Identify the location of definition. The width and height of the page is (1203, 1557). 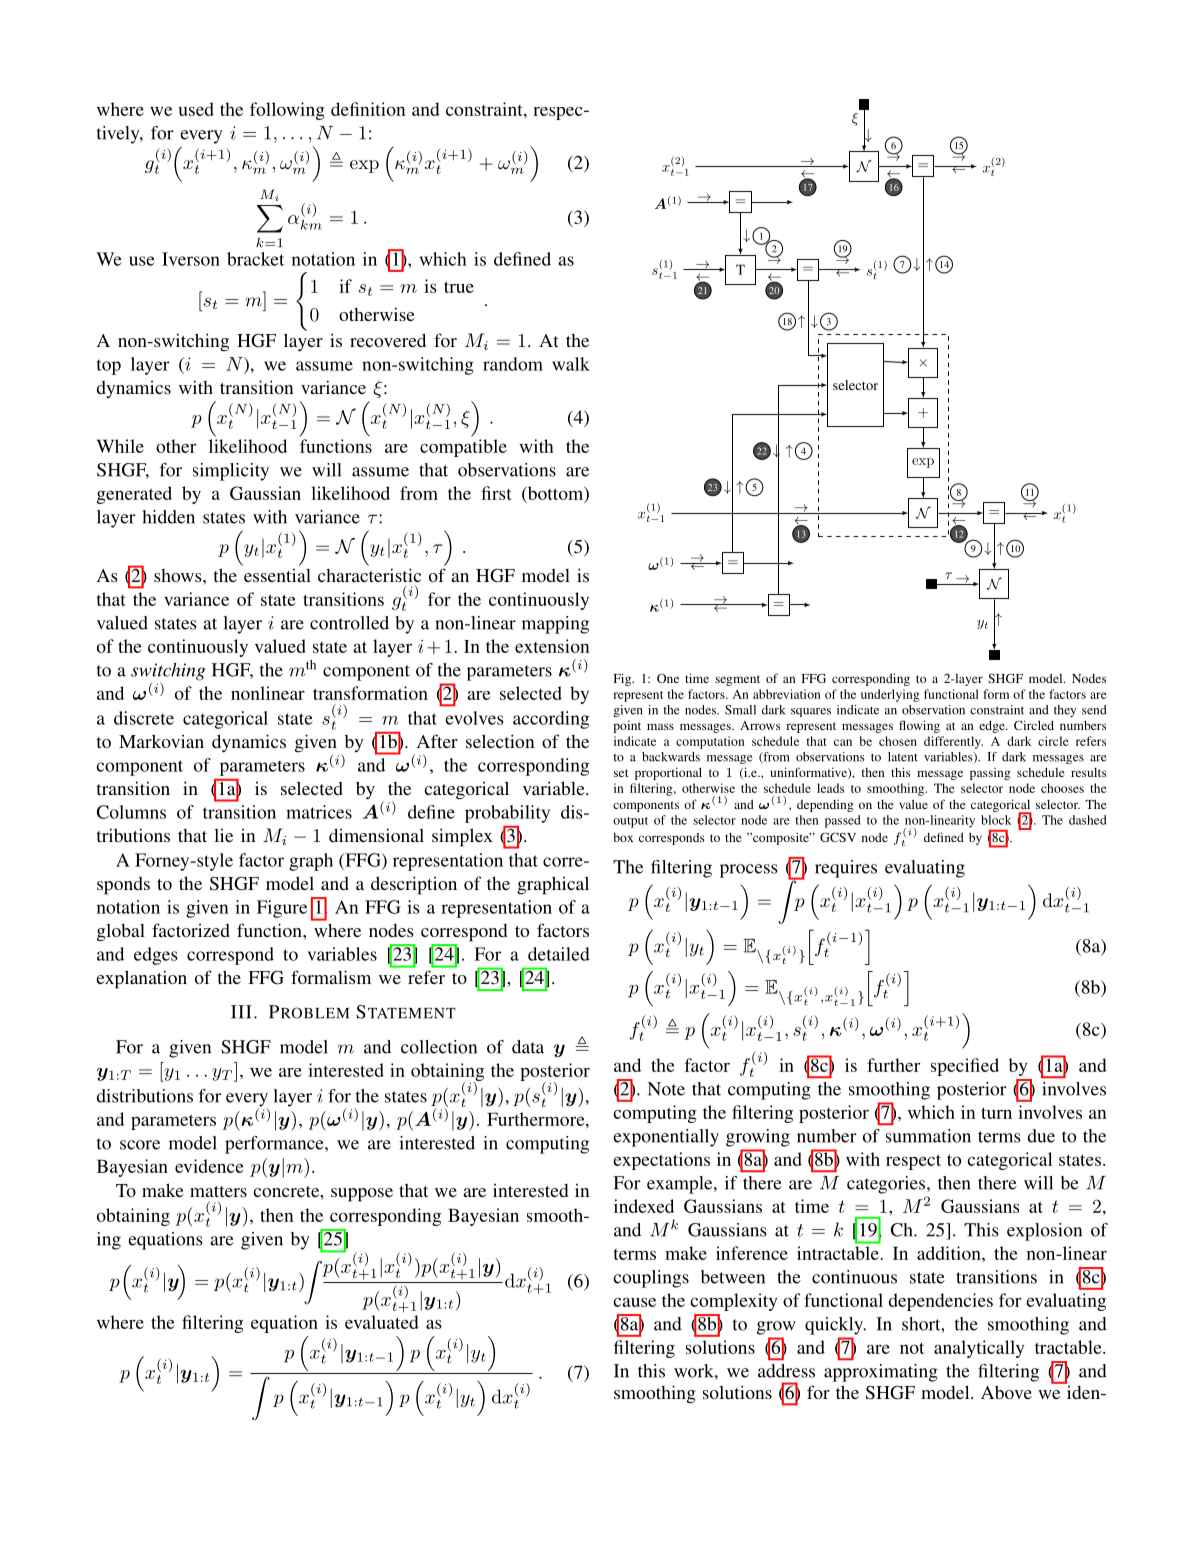
(368, 109).
